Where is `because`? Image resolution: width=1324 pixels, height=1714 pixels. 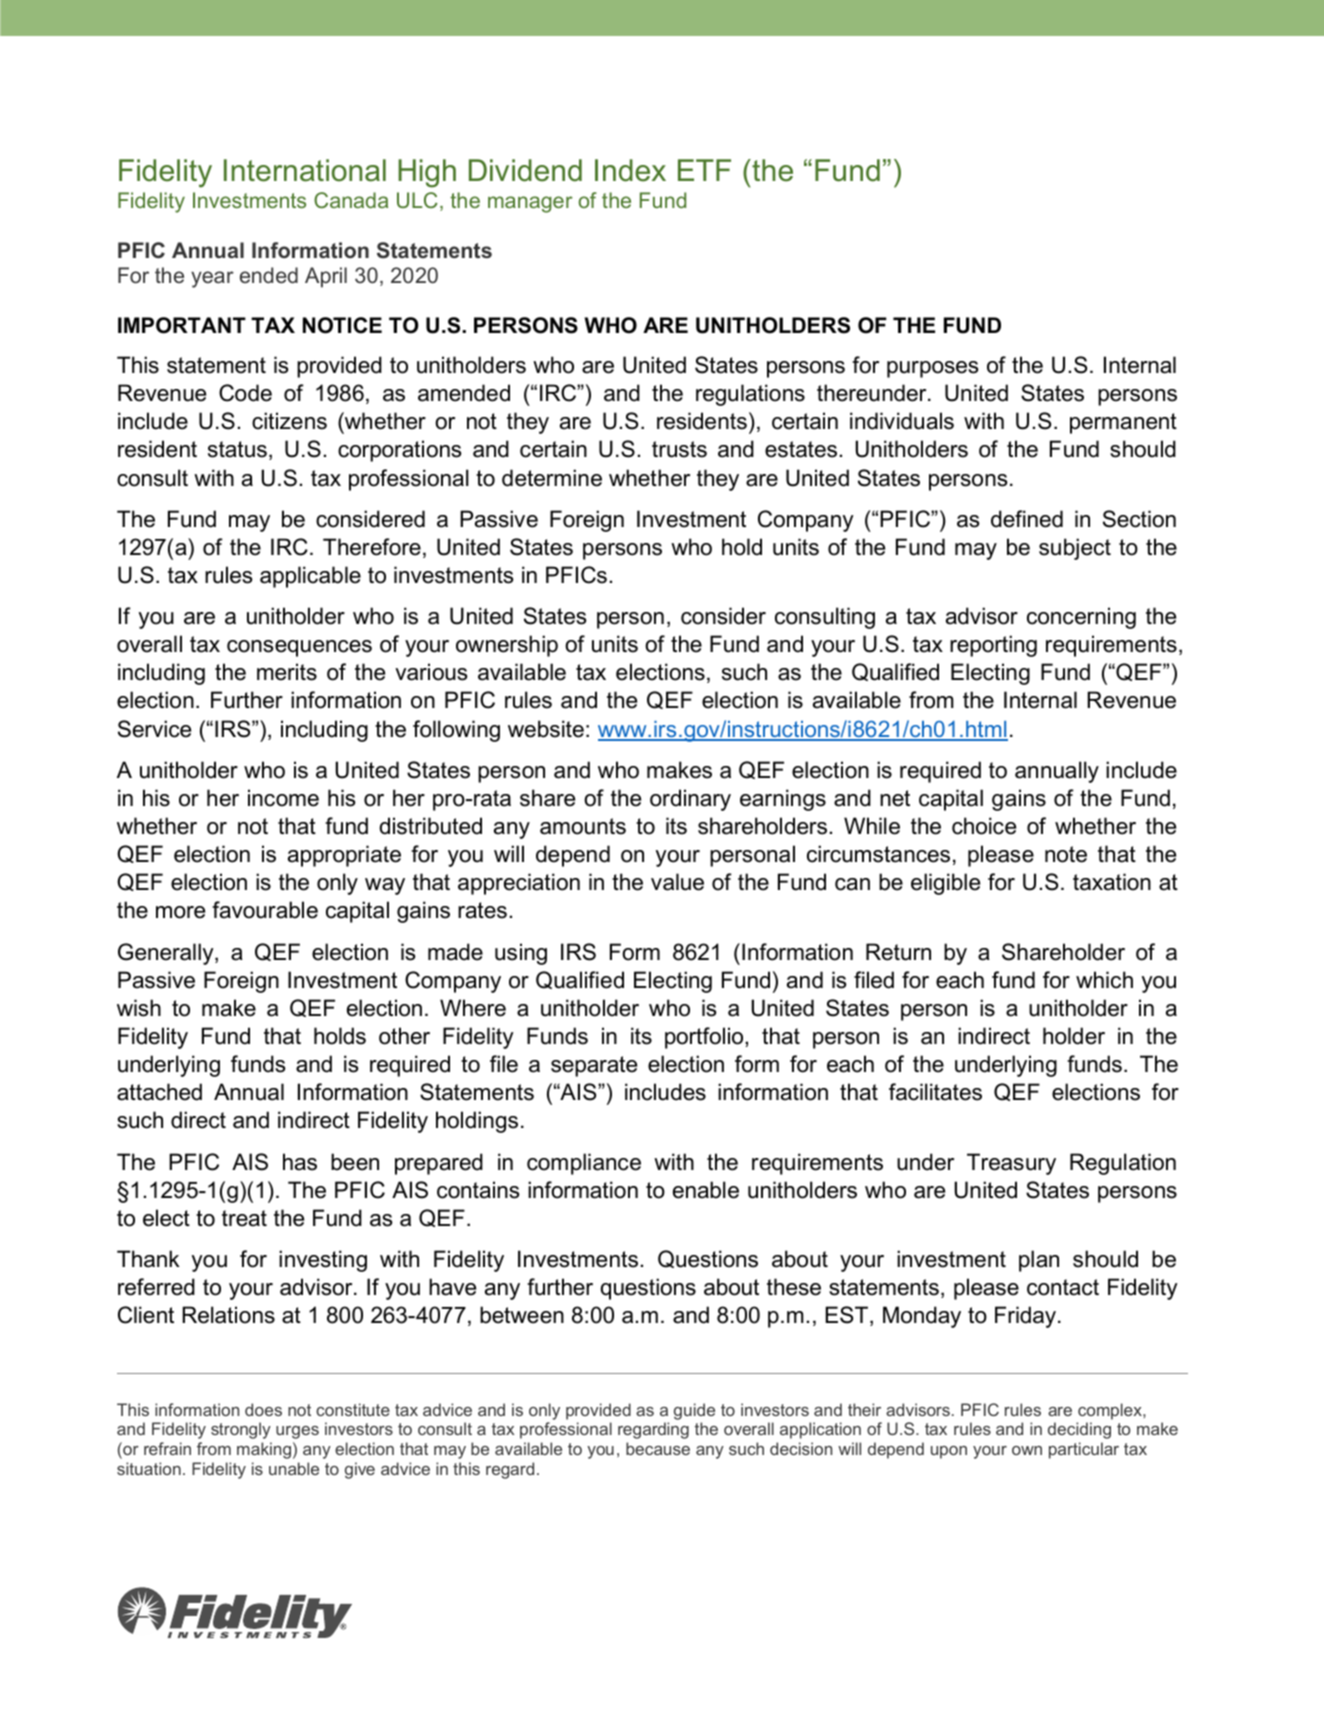 because is located at coordinates (658, 1448).
